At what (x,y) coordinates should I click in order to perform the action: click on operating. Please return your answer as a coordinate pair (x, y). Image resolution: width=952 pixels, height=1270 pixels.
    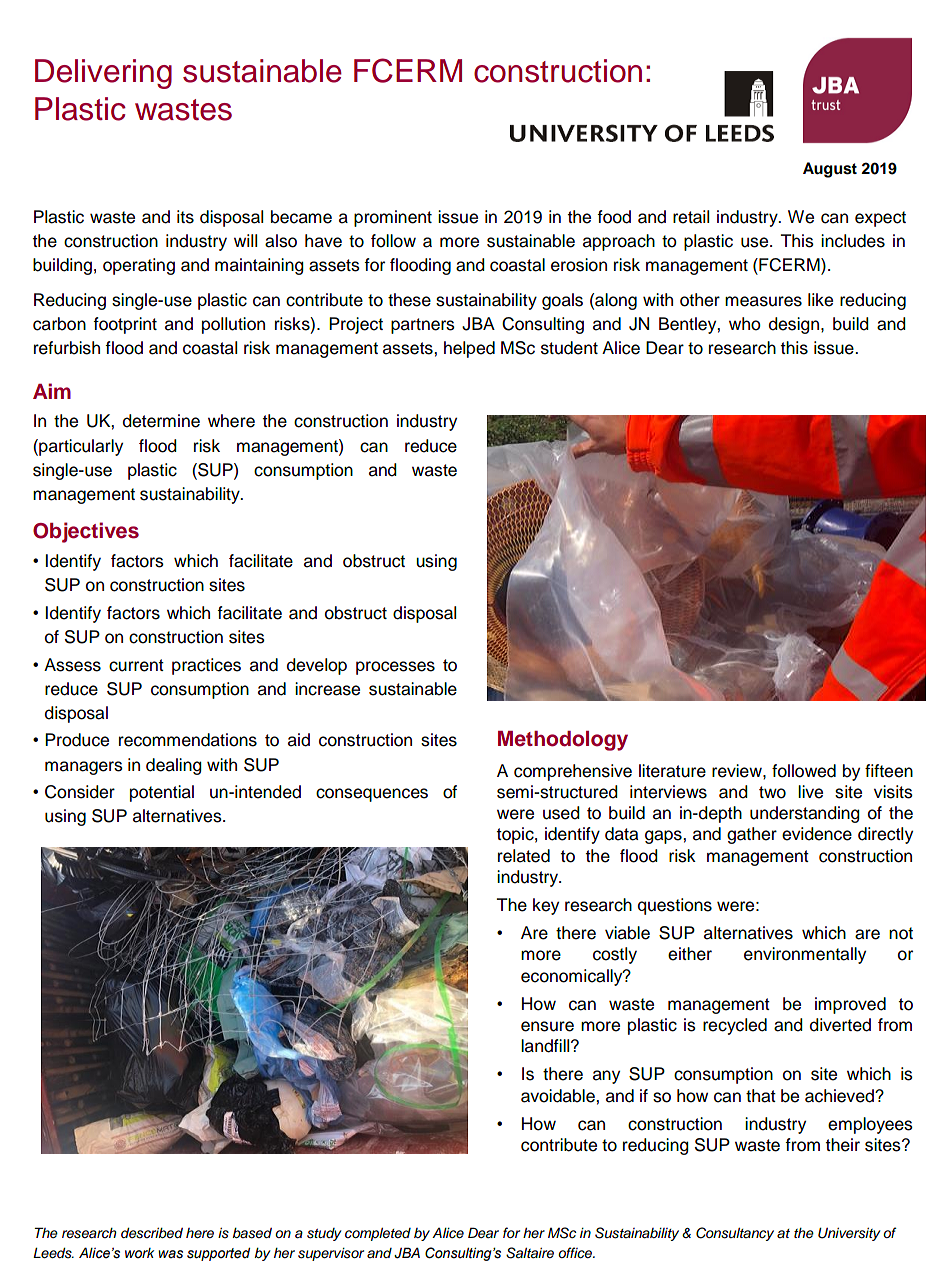
    Looking at the image, I should click on (139, 266).
